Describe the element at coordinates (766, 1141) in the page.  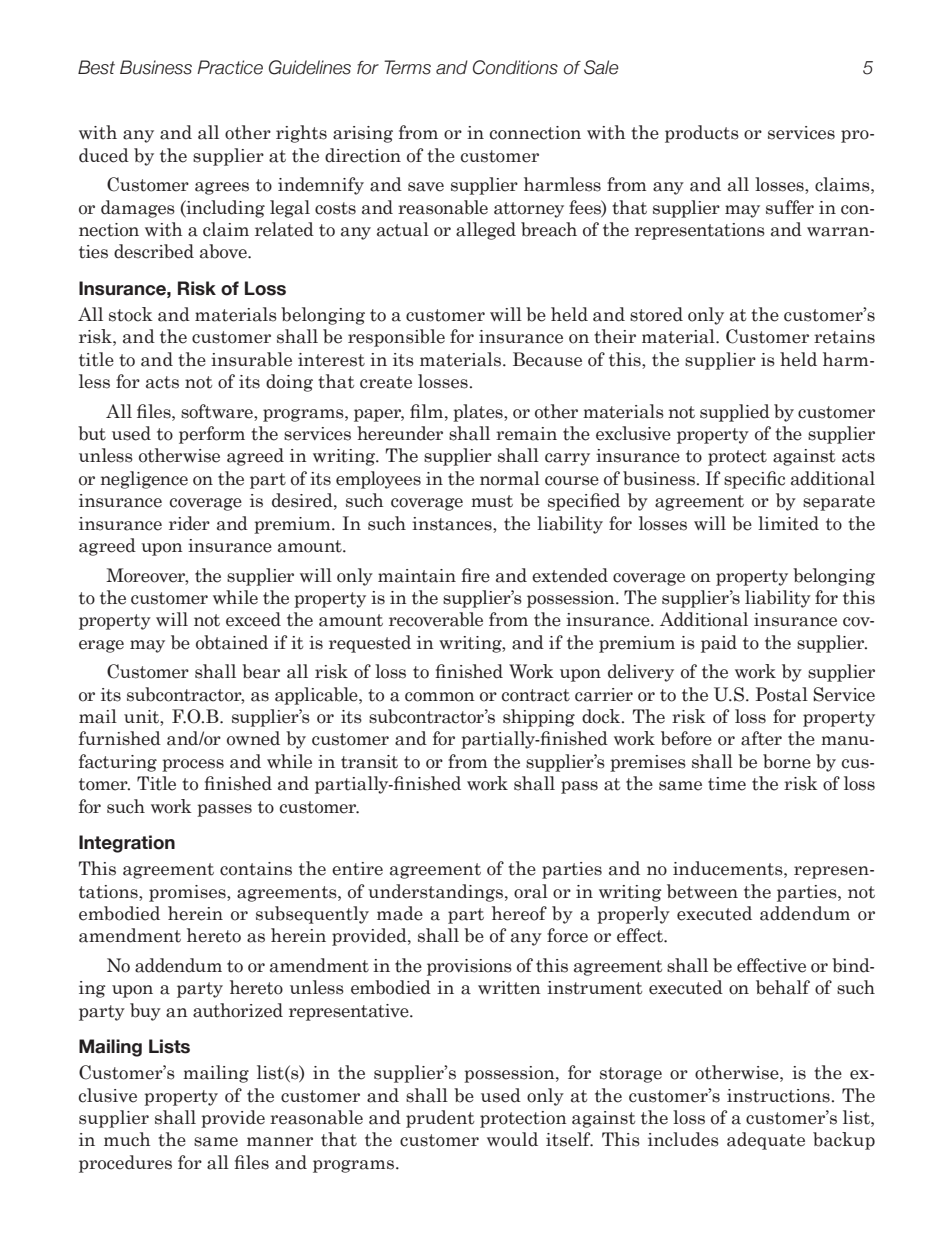
I see `adequate` at that location.
